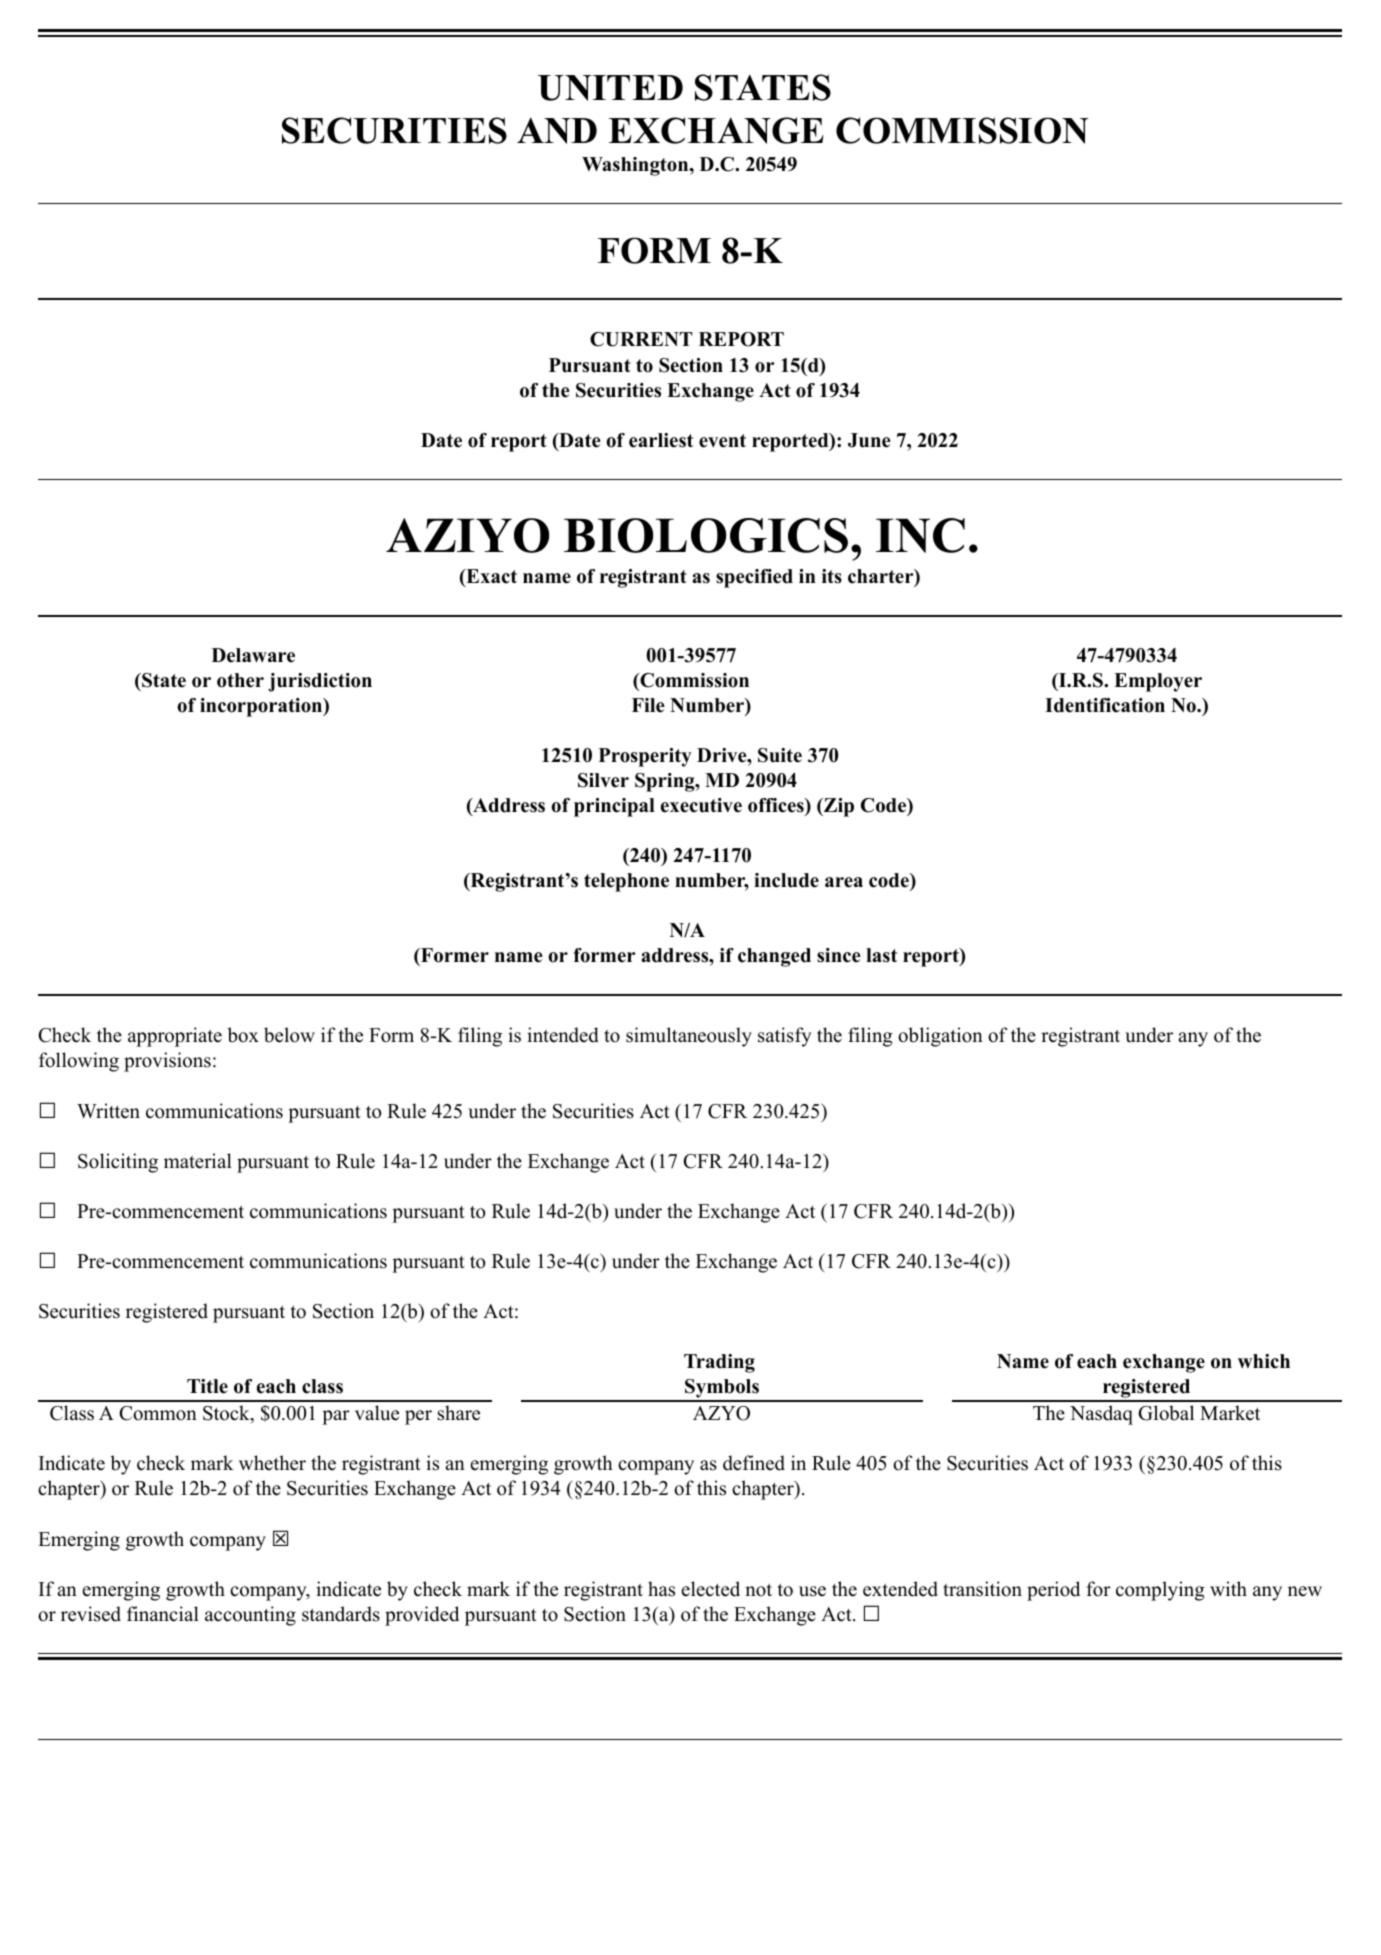 Image resolution: width=1381 pixels, height=1955 pixels. What do you see at coordinates (250, 1616) in the document?
I see `accounting` at bounding box center [250, 1616].
